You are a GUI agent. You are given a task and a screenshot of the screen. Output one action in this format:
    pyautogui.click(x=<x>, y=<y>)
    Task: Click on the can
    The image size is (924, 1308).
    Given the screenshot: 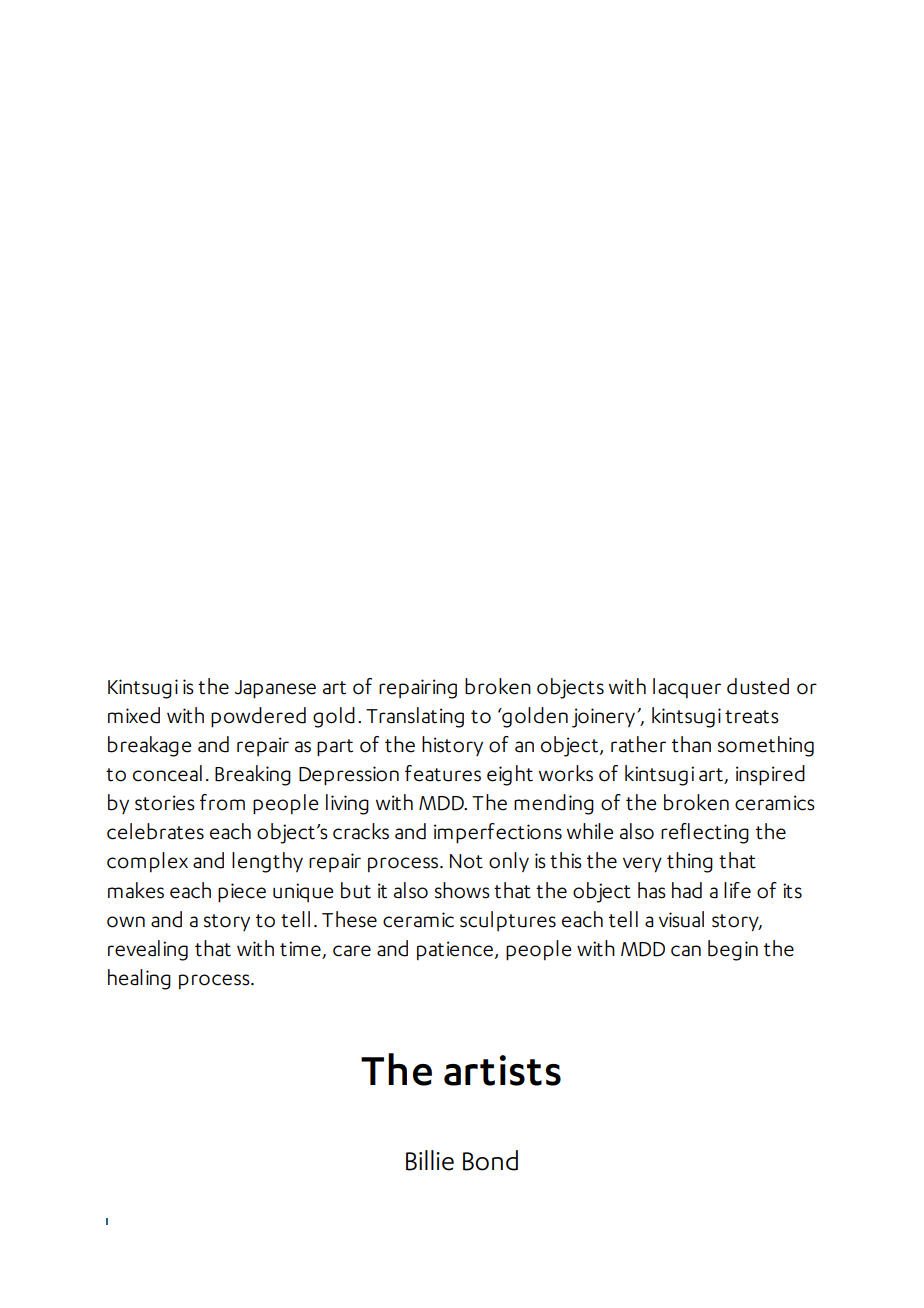 What is the action you would take?
    pyautogui.click(x=686, y=951)
